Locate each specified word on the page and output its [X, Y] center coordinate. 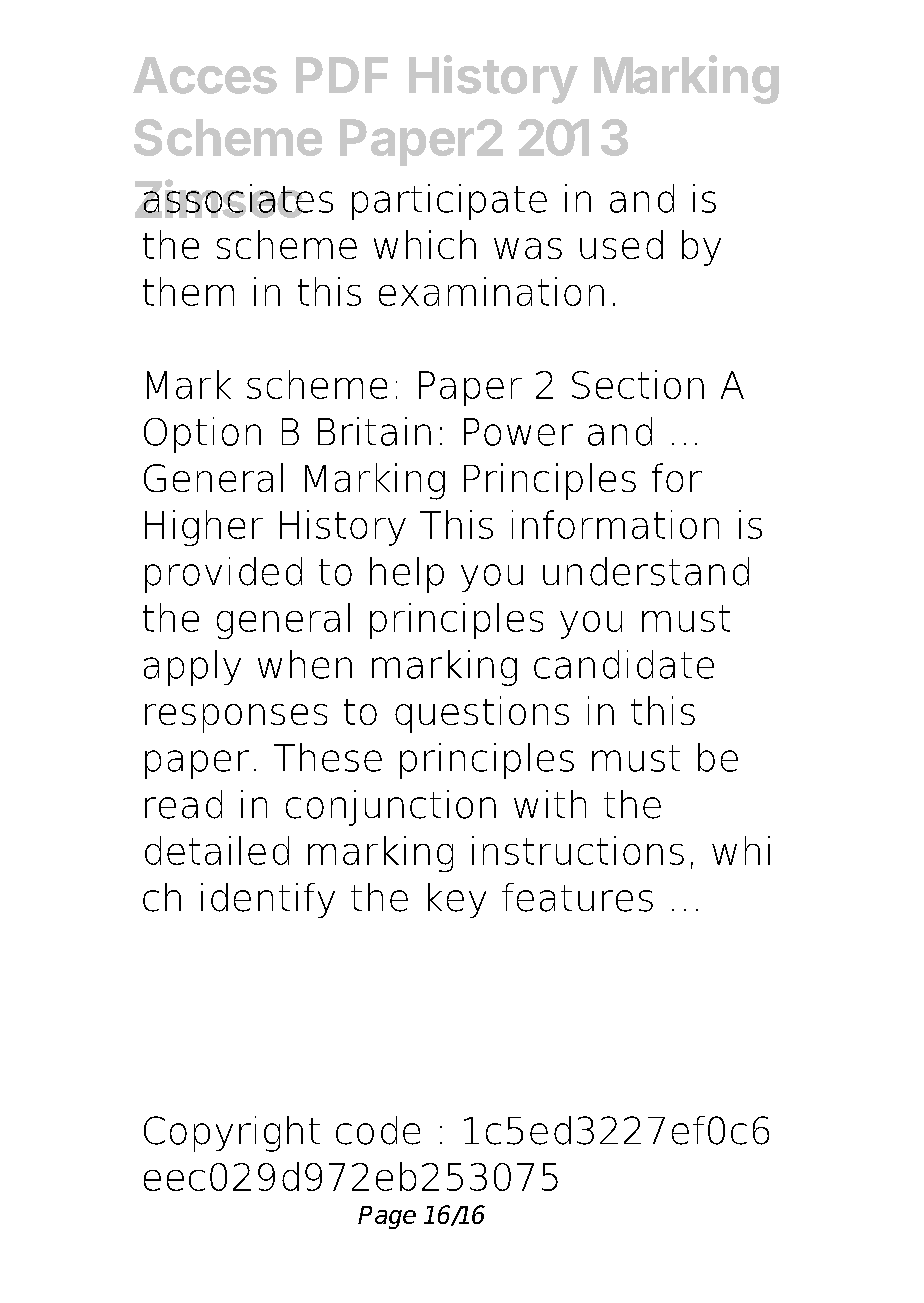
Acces [205, 75]
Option [202, 435]
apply [192, 668]
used [621, 244]
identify [268, 900]
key [457, 900]
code [378, 1130]
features [577, 897]
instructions [578, 850]
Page [387, 1217]
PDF [342, 75]
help [407, 575]
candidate [624, 664]
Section [638, 384]
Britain [374, 431]
